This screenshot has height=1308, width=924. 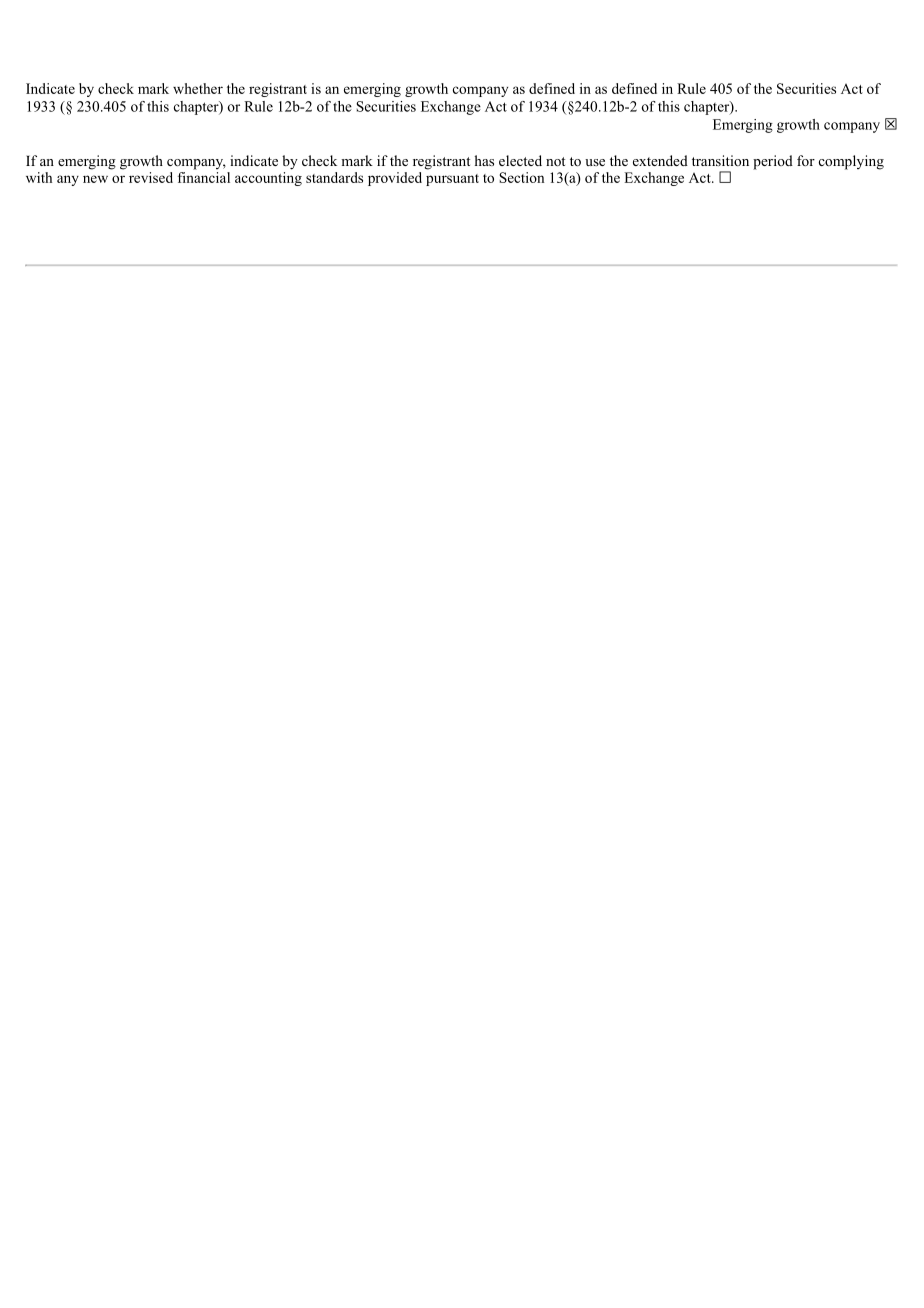 What do you see at coordinates (720, 160) in the screenshot?
I see `transition` at bounding box center [720, 160].
